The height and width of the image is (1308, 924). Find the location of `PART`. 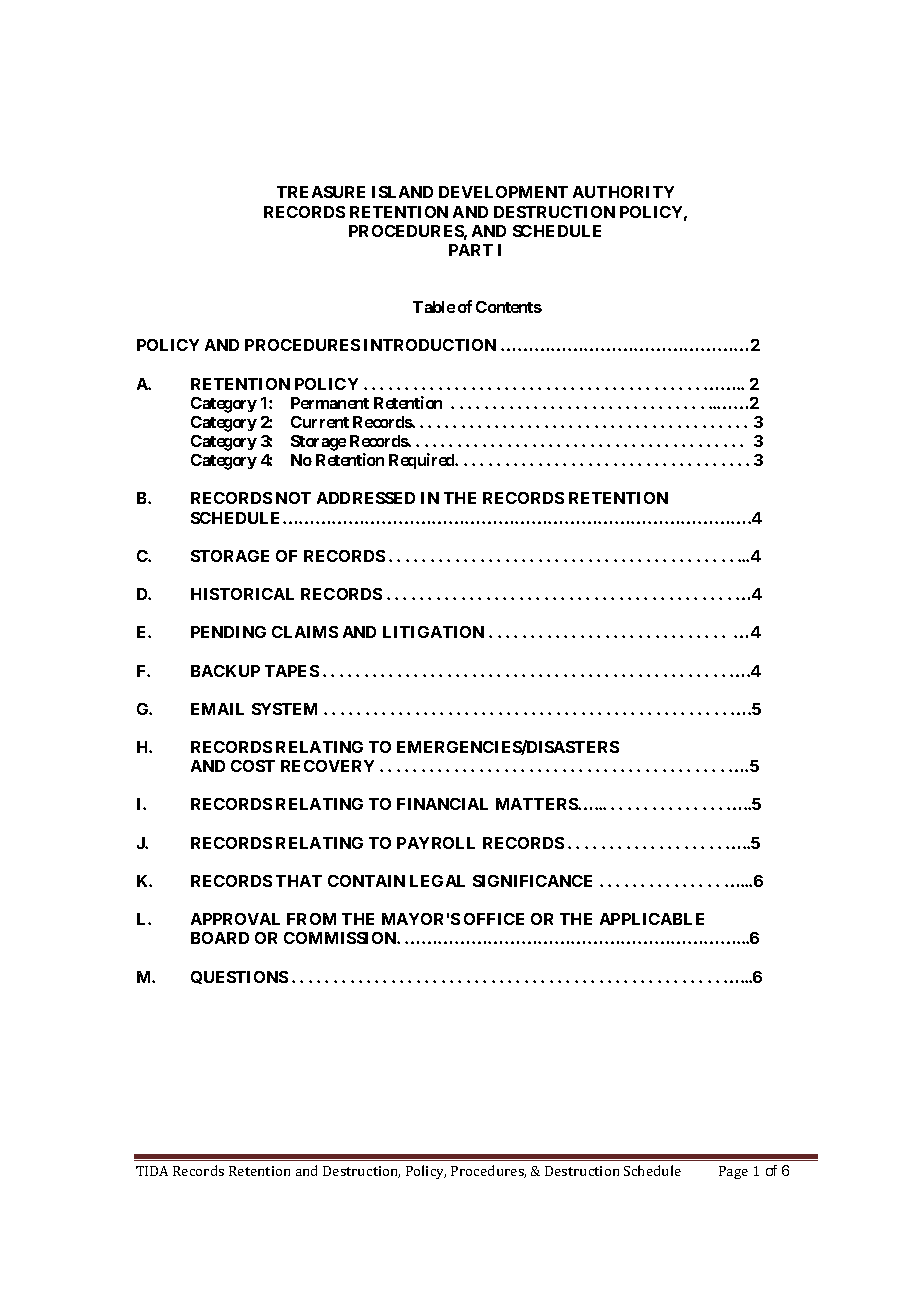

PART is located at coordinates (471, 250).
